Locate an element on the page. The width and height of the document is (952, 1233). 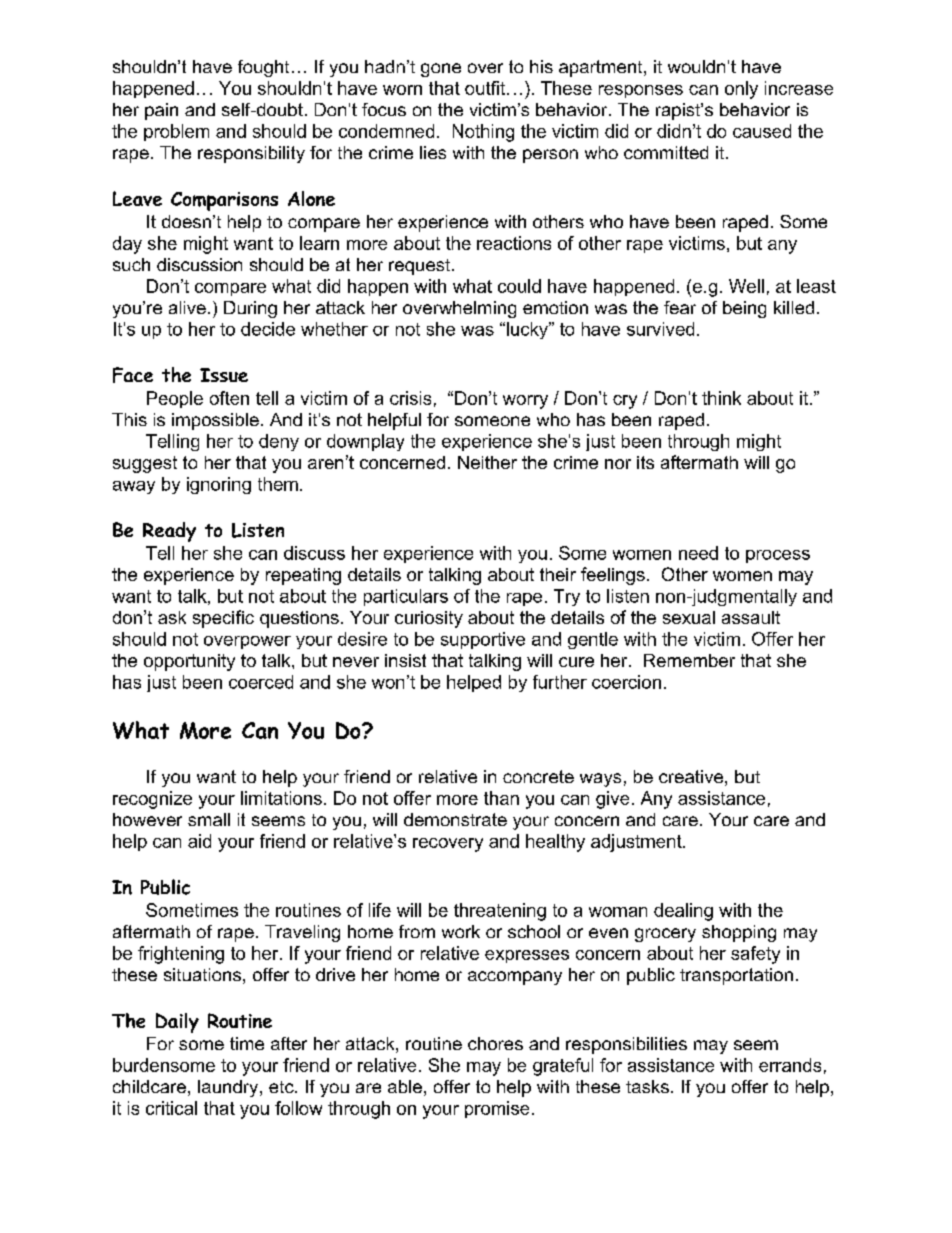
pain is located at coordinates (161, 111).
